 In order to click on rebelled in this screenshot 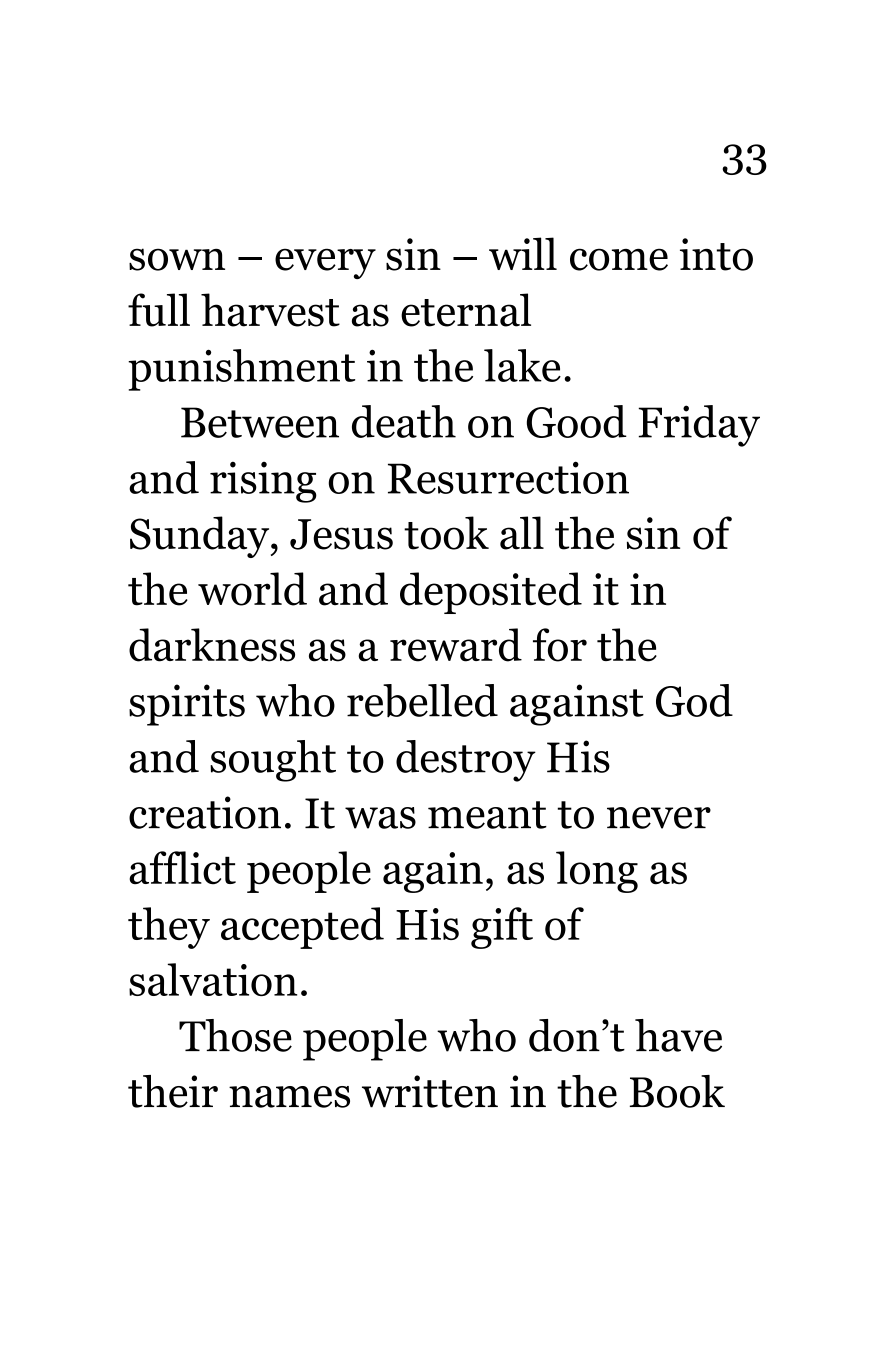, I will do `click(422, 701)`.
